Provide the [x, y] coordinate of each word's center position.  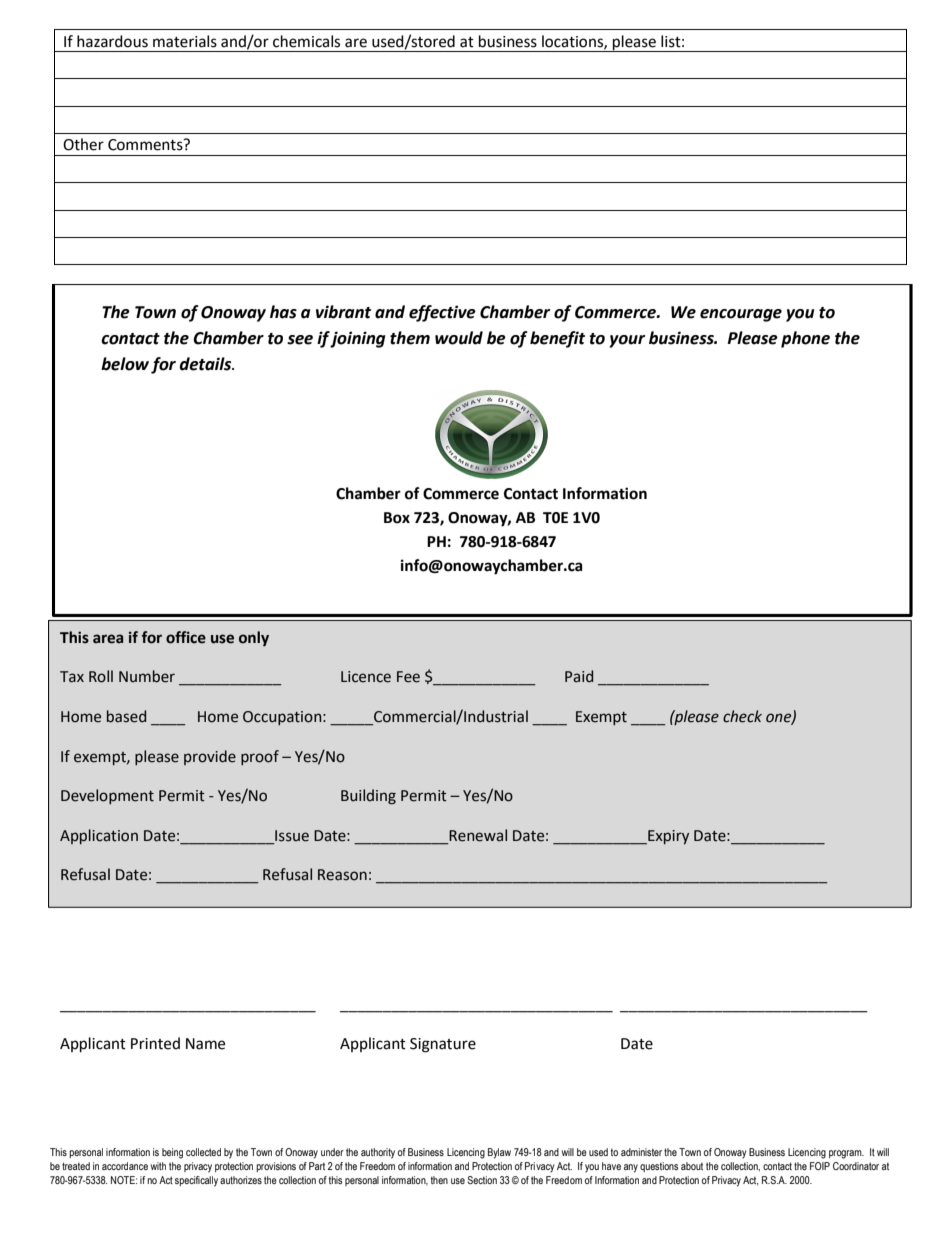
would [459, 338]
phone [805, 339]
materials [185, 41]
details [206, 364]
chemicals [306, 41]
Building [368, 797]
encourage [741, 315]
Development [107, 796]
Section [482, 1180]
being [172, 1153]
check [742, 716]
